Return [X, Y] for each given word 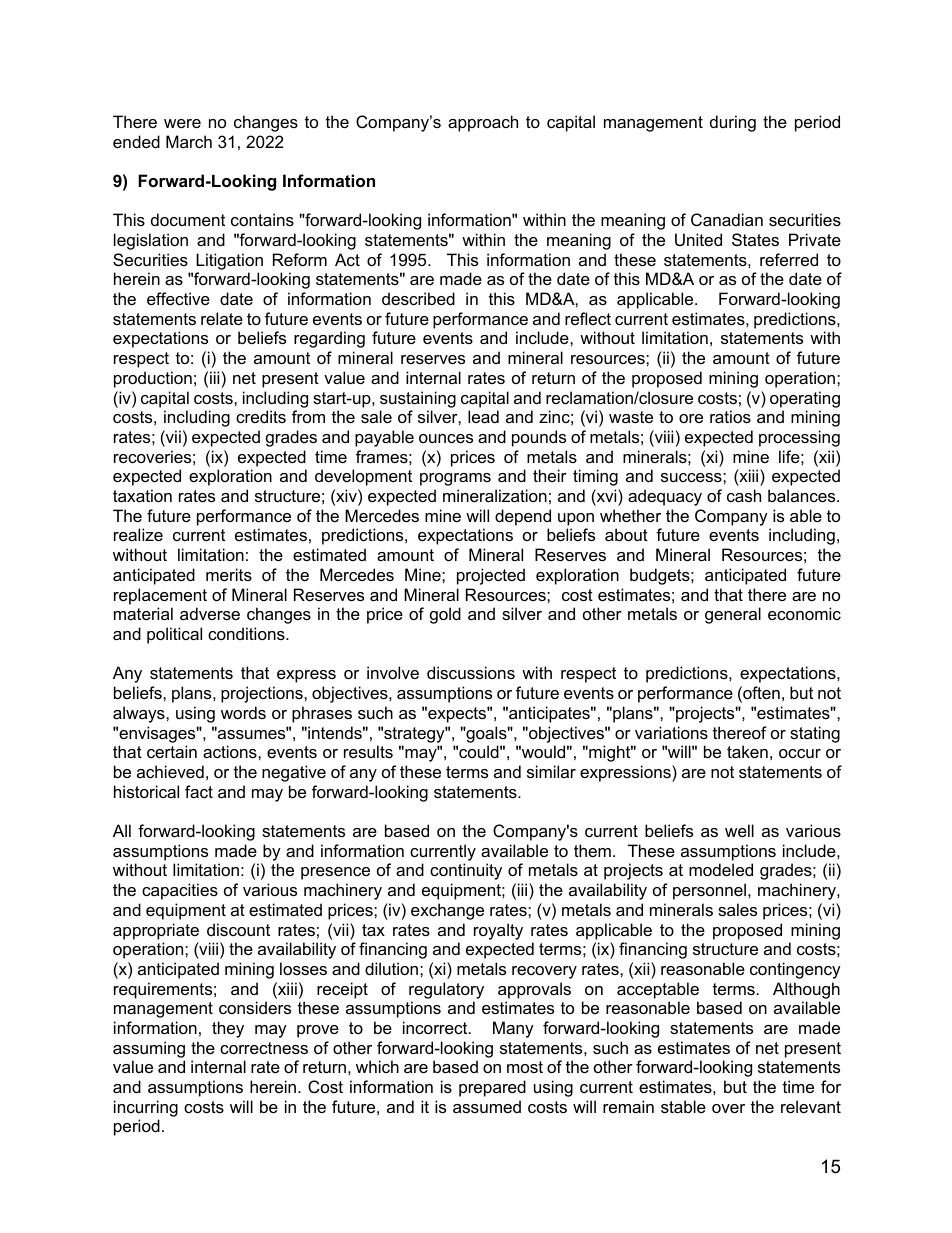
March [189, 141]
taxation [142, 495]
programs [455, 479]
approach [483, 123]
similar [551, 771]
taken [747, 751]
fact [199, 791]
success [692, 477]
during [733, 123]
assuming [149, 1049]
